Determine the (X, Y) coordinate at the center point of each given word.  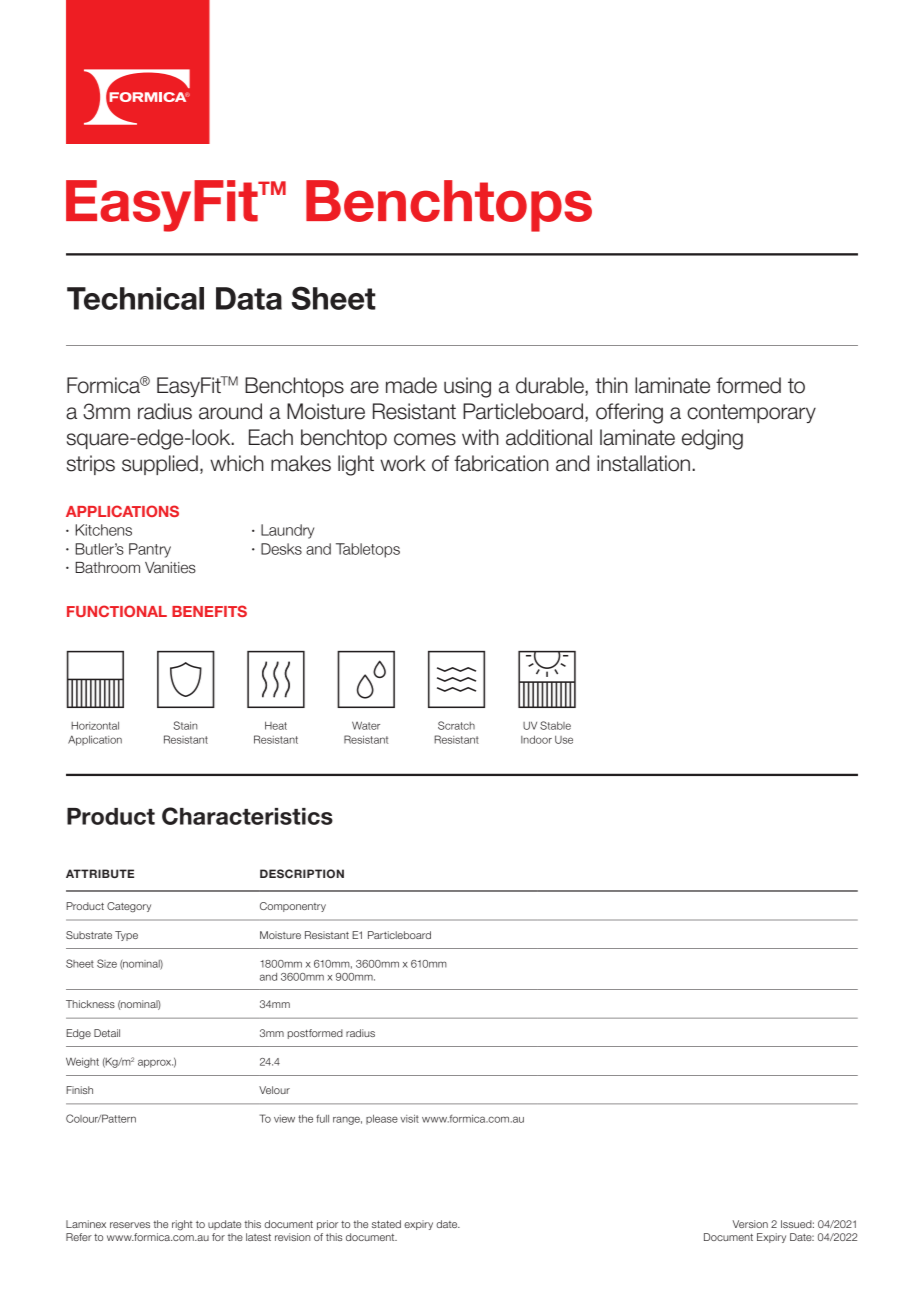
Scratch (456, 725)
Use (564, 740)
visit (409, 1119)
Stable (555, 725)
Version (750, 1224)
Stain (185, 725)
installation (645, 463)
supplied (160, 465)
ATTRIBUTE (100, 873)
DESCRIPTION (302, 873)
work (403, 463)
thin (611, 385)
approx (155, 1063)
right (182, 1225)
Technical (135, 298)
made (411, 385)
